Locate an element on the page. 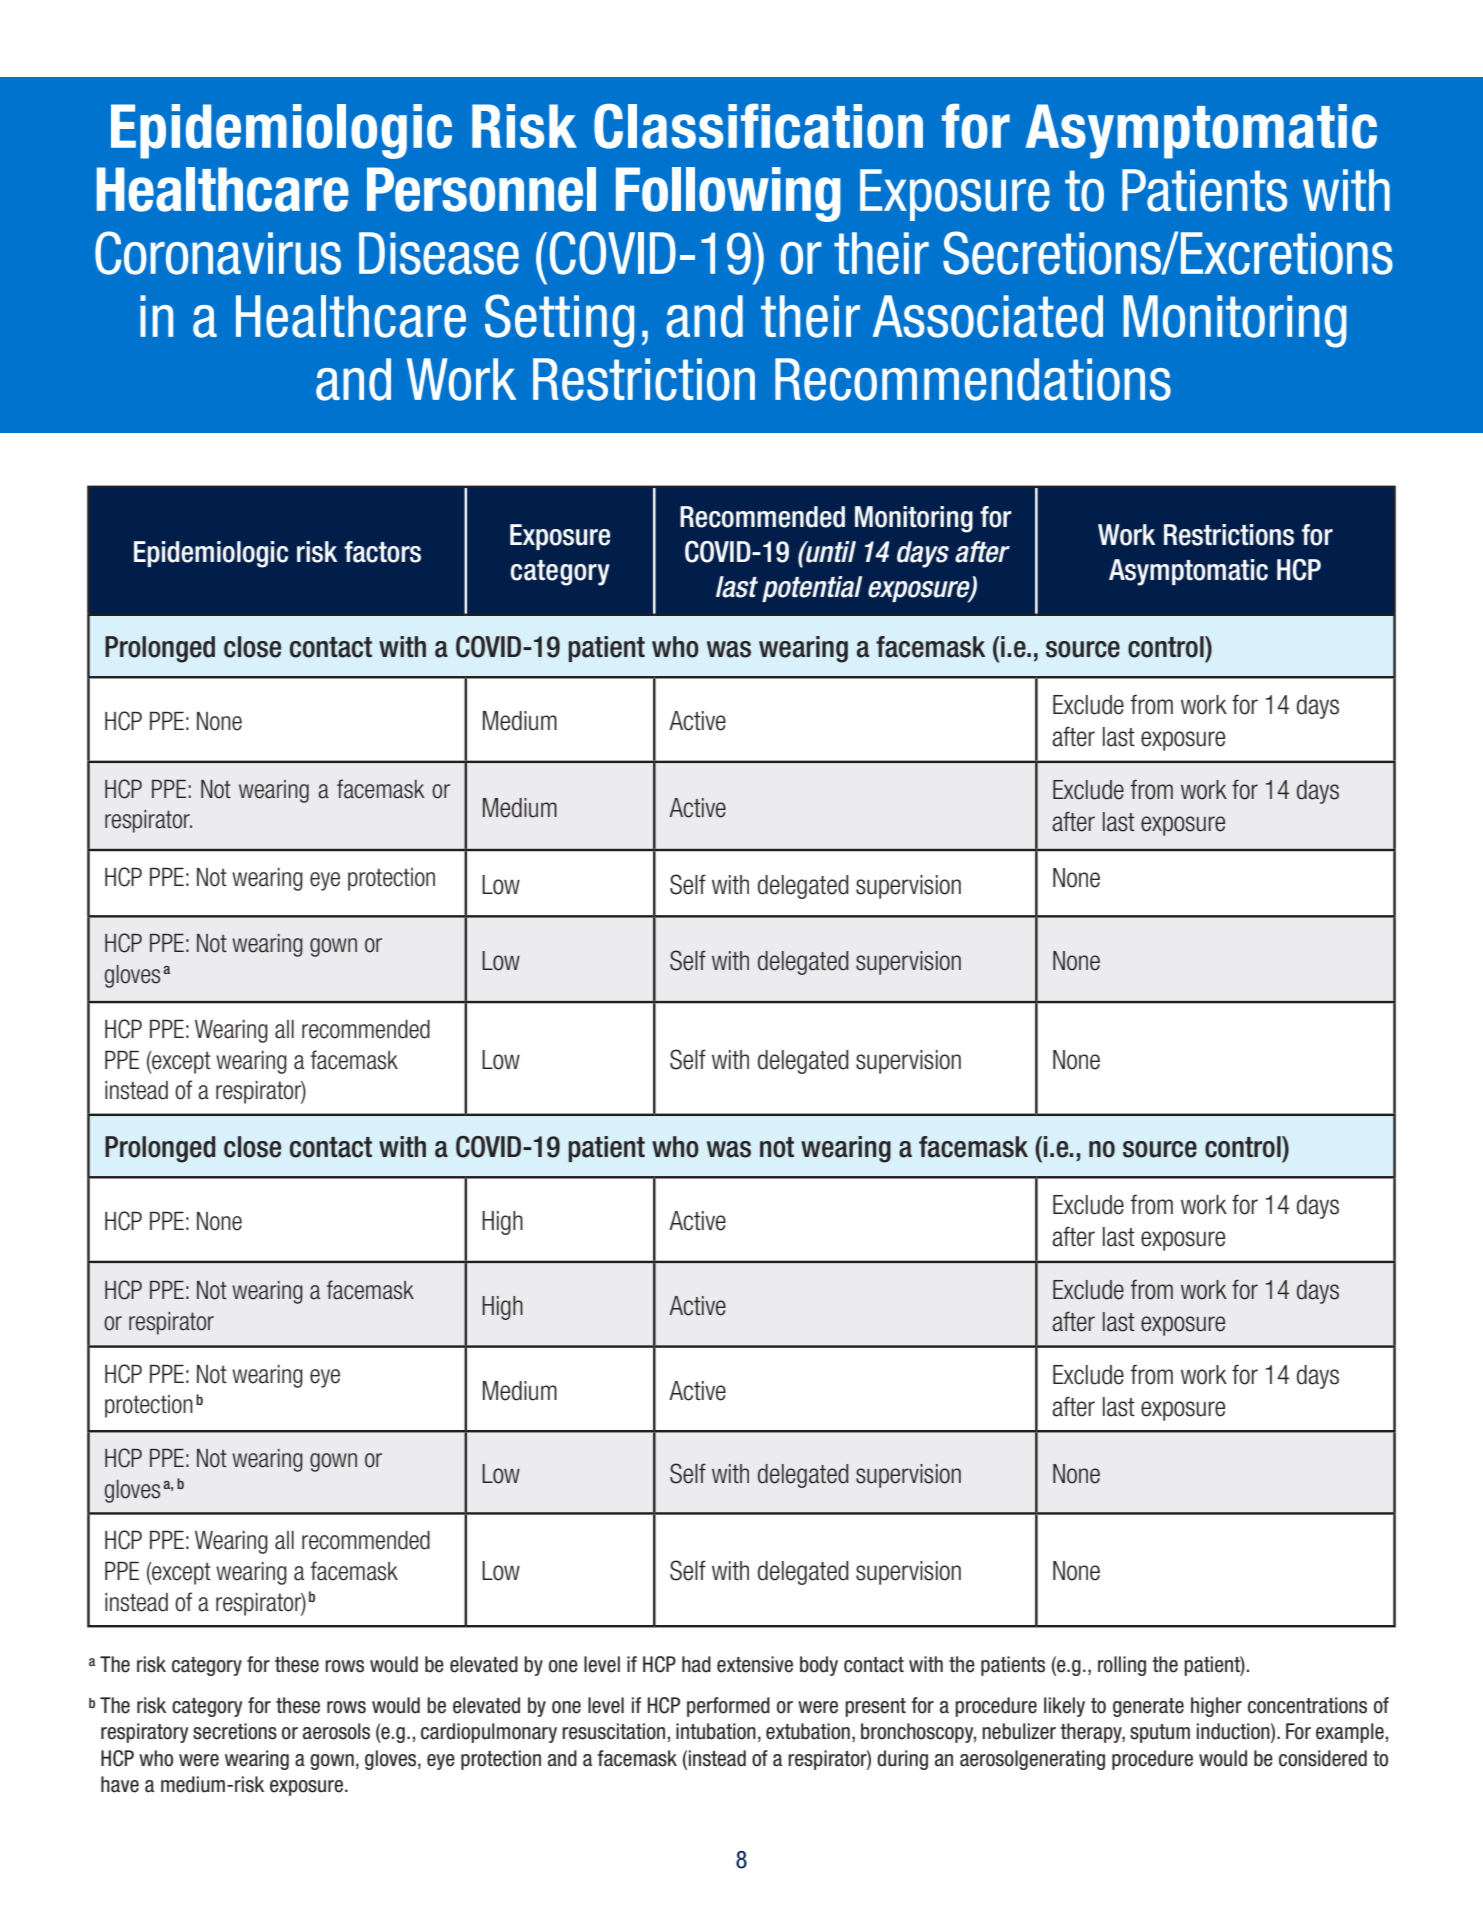 This image has width=1483, height=1920. Recommendations is located at coordinates (973, 379).
